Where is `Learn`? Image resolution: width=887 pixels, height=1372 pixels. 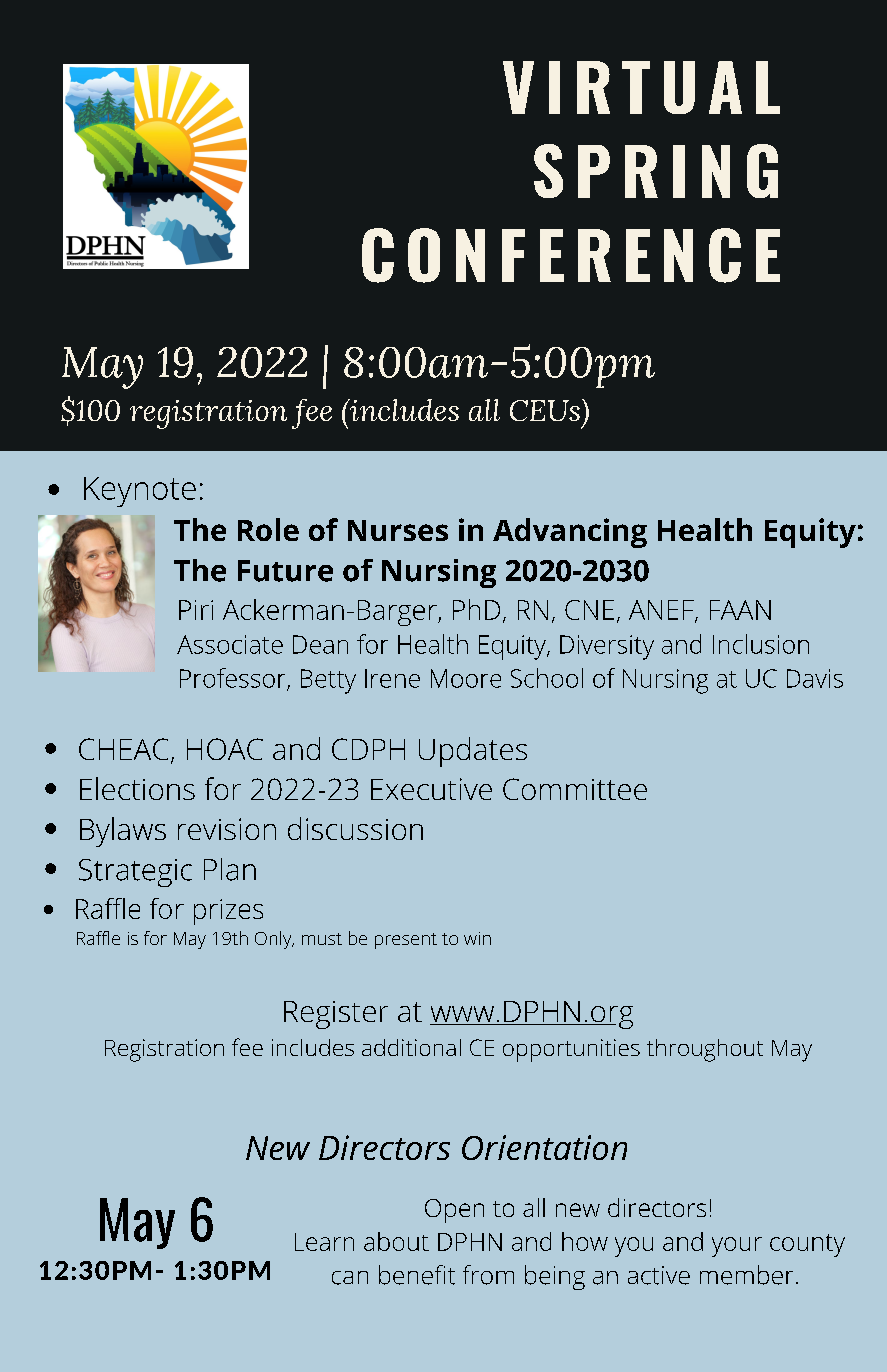
Learn is located at coordinates (324, 1242).
